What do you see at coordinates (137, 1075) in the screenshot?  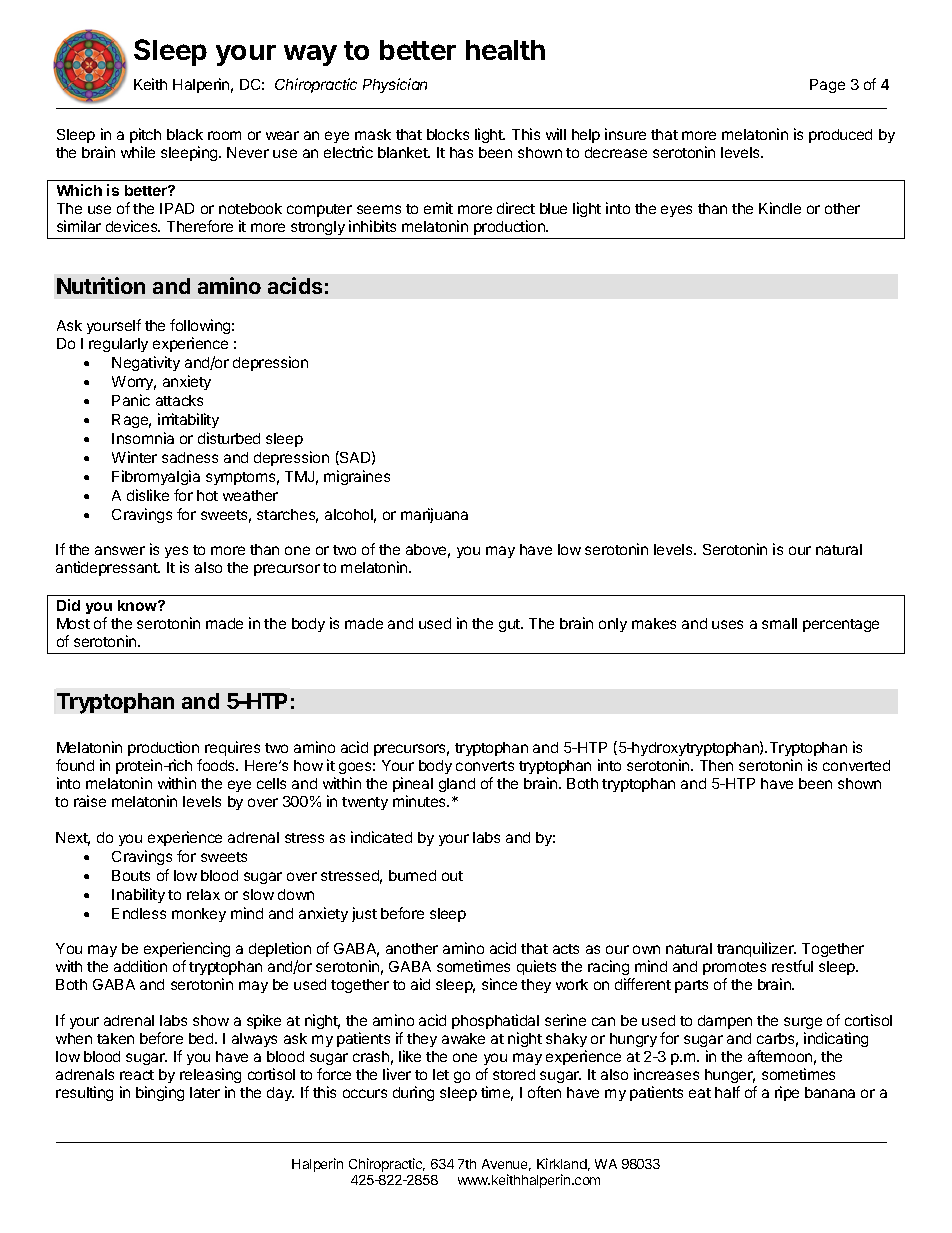 I see `react` at bounding box center [137, 1075].
